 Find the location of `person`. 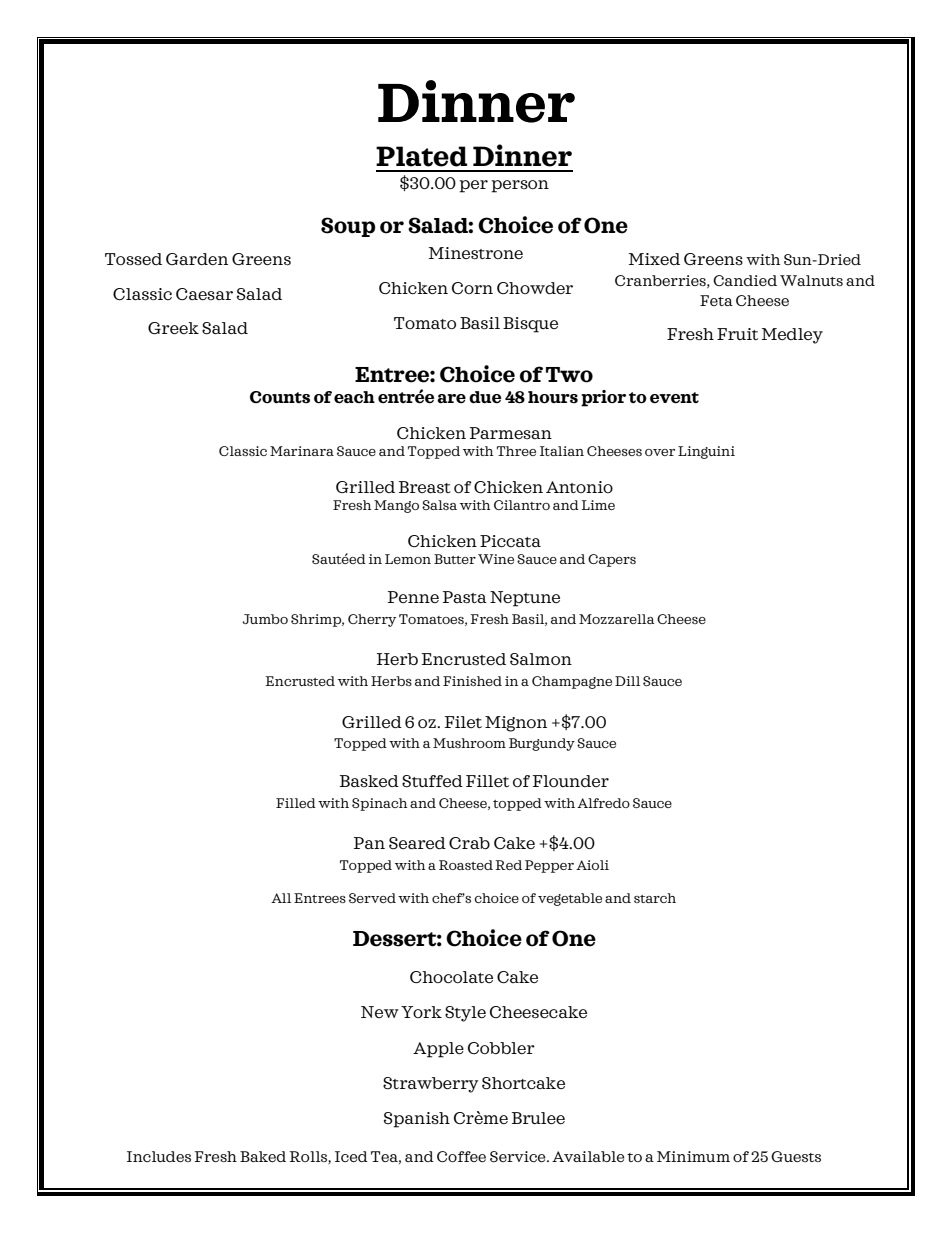

person is located at coordinates (520, 186).
